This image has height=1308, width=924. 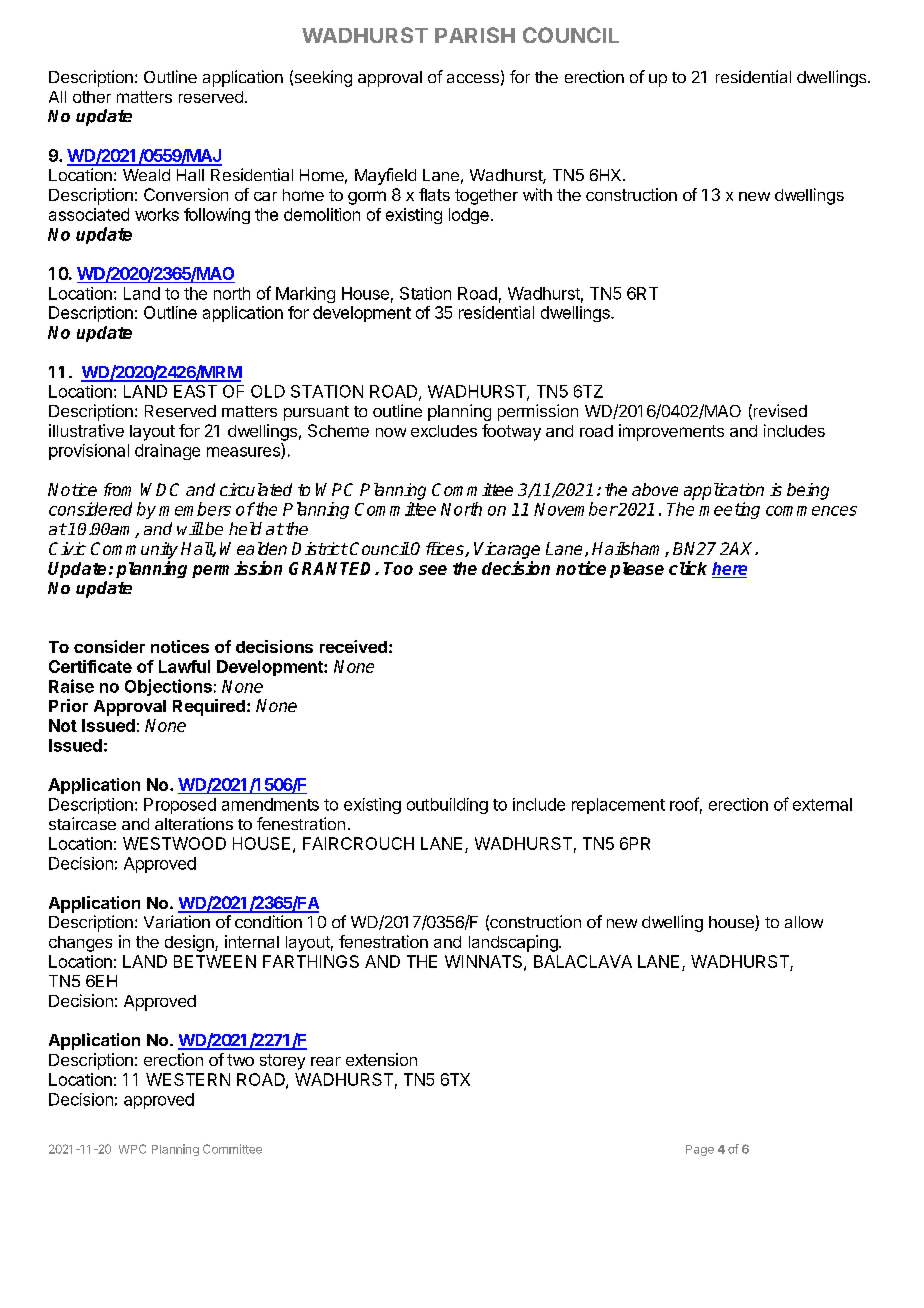 I want to click on excludes, so click(x=444, y=431).
